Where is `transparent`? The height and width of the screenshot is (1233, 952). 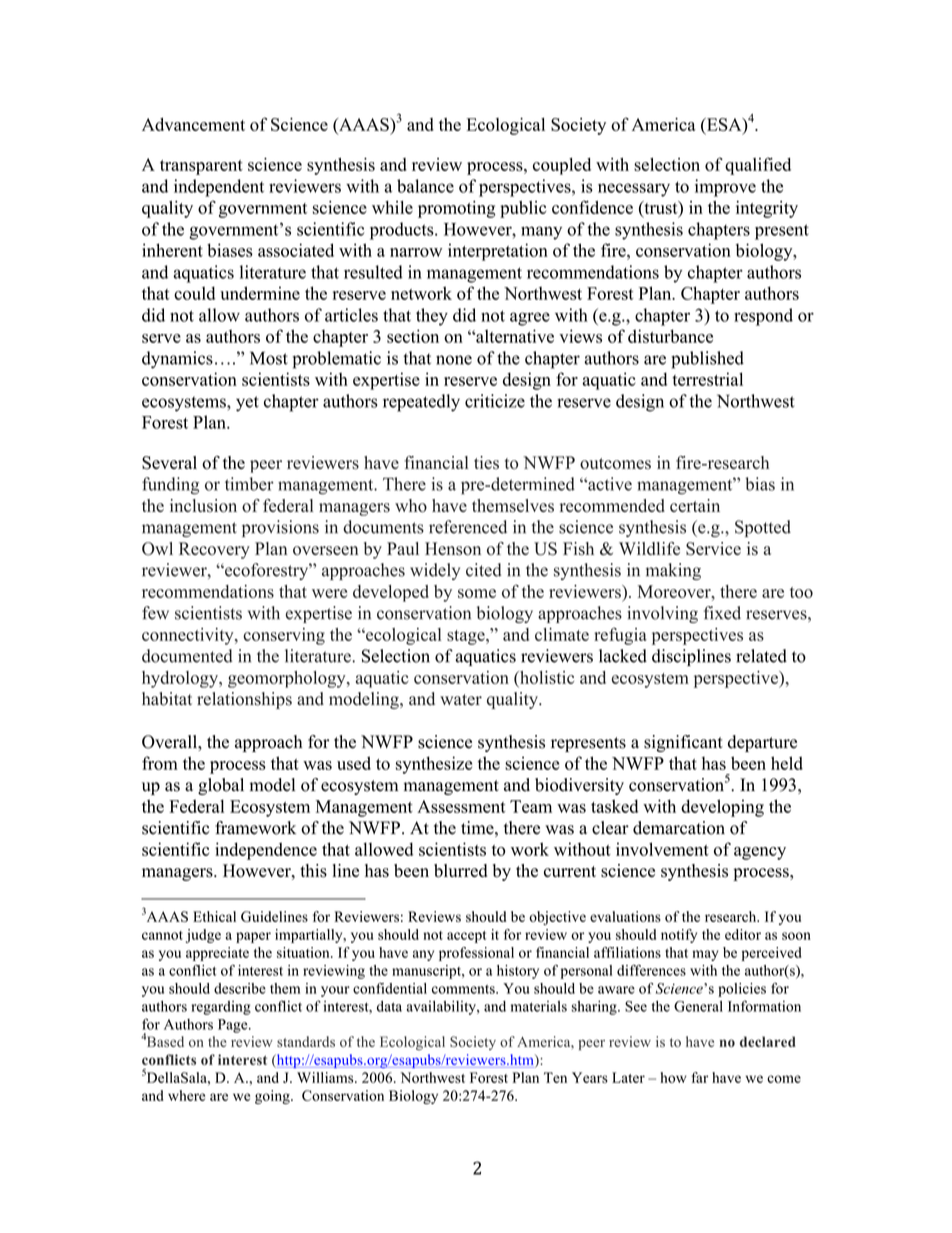
transparent is located at coordinates (201, 167).
